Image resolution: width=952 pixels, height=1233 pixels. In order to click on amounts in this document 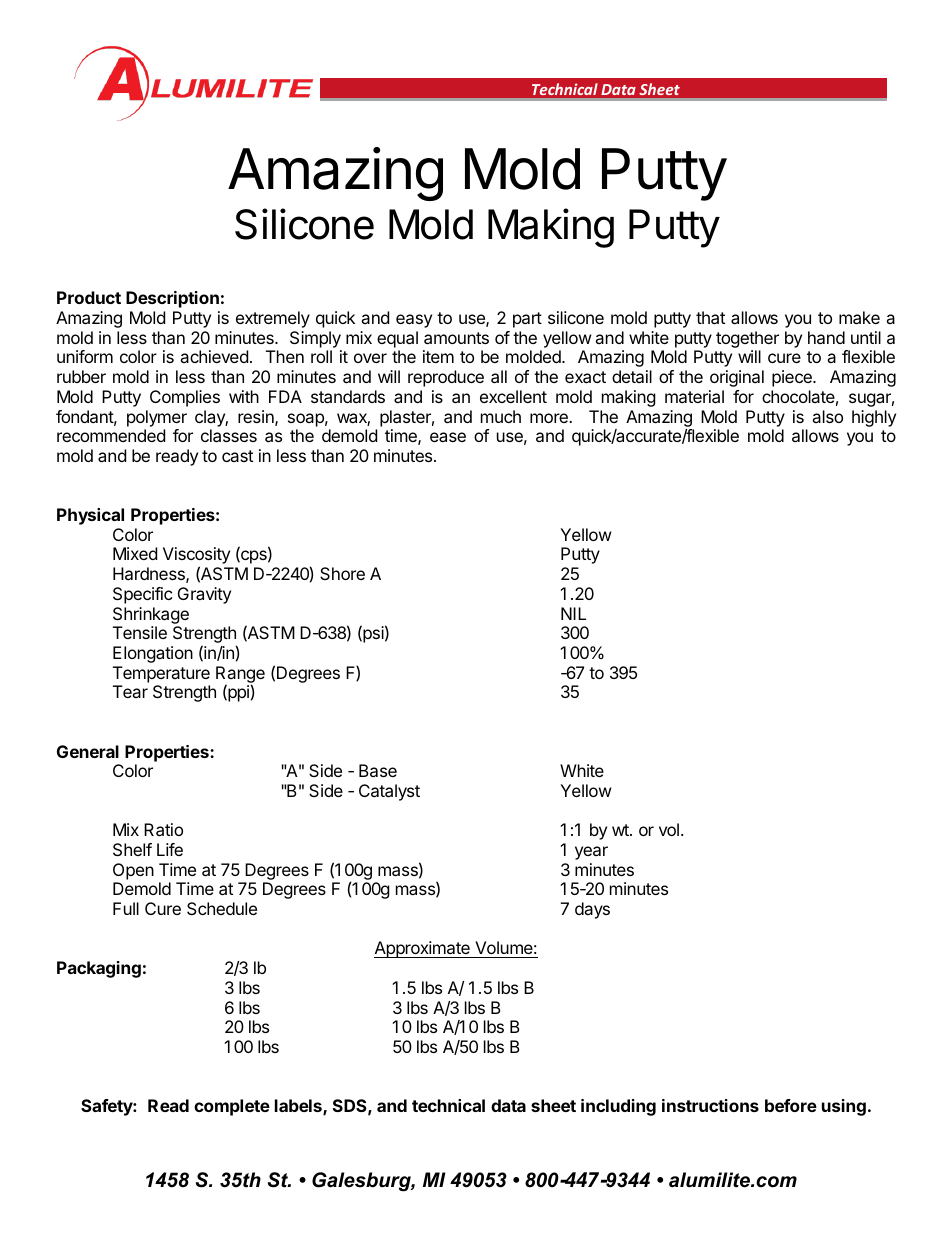, I will do `click(456, 338)`.
